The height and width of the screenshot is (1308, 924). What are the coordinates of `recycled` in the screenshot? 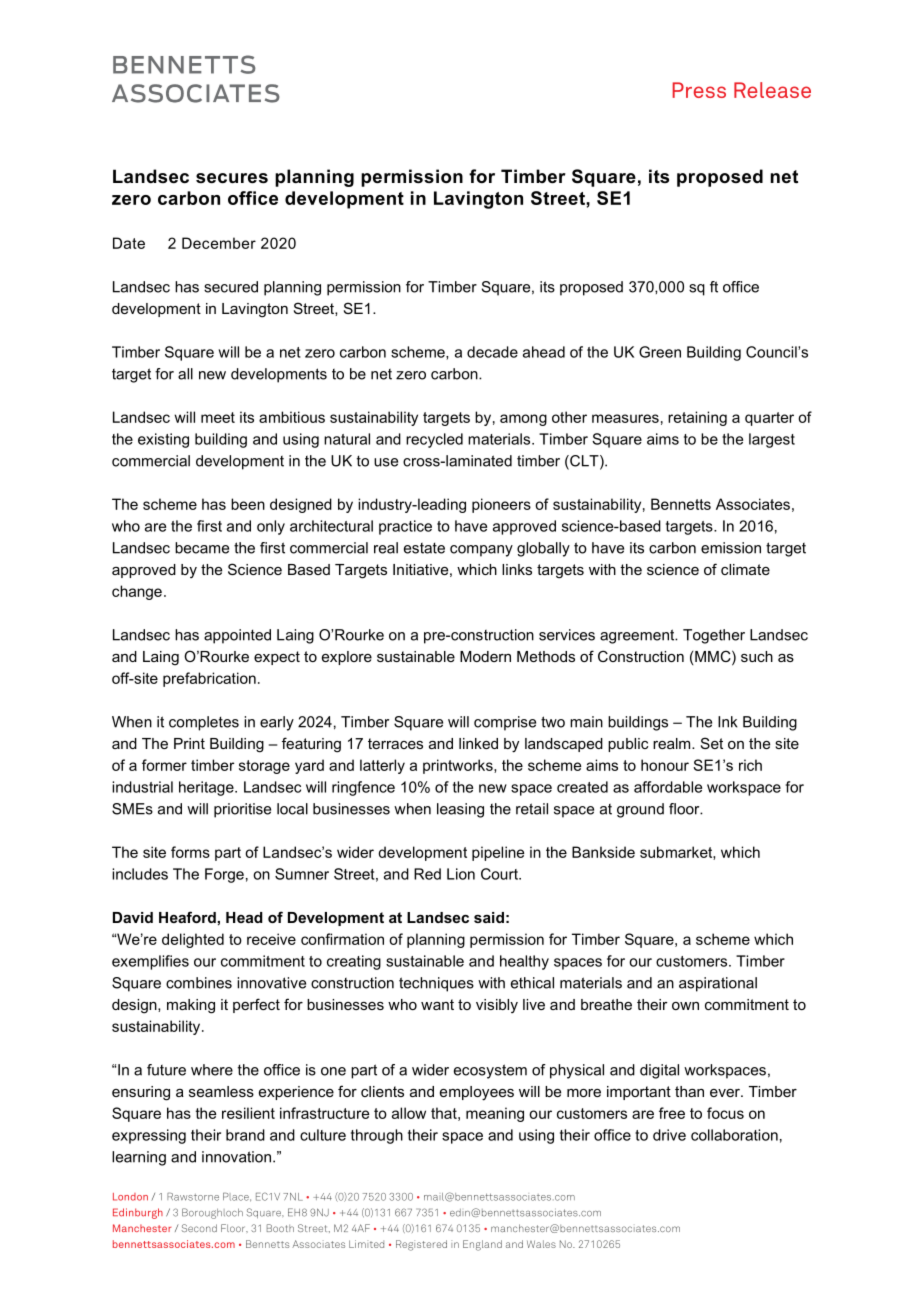 It's located at (434, 440).
